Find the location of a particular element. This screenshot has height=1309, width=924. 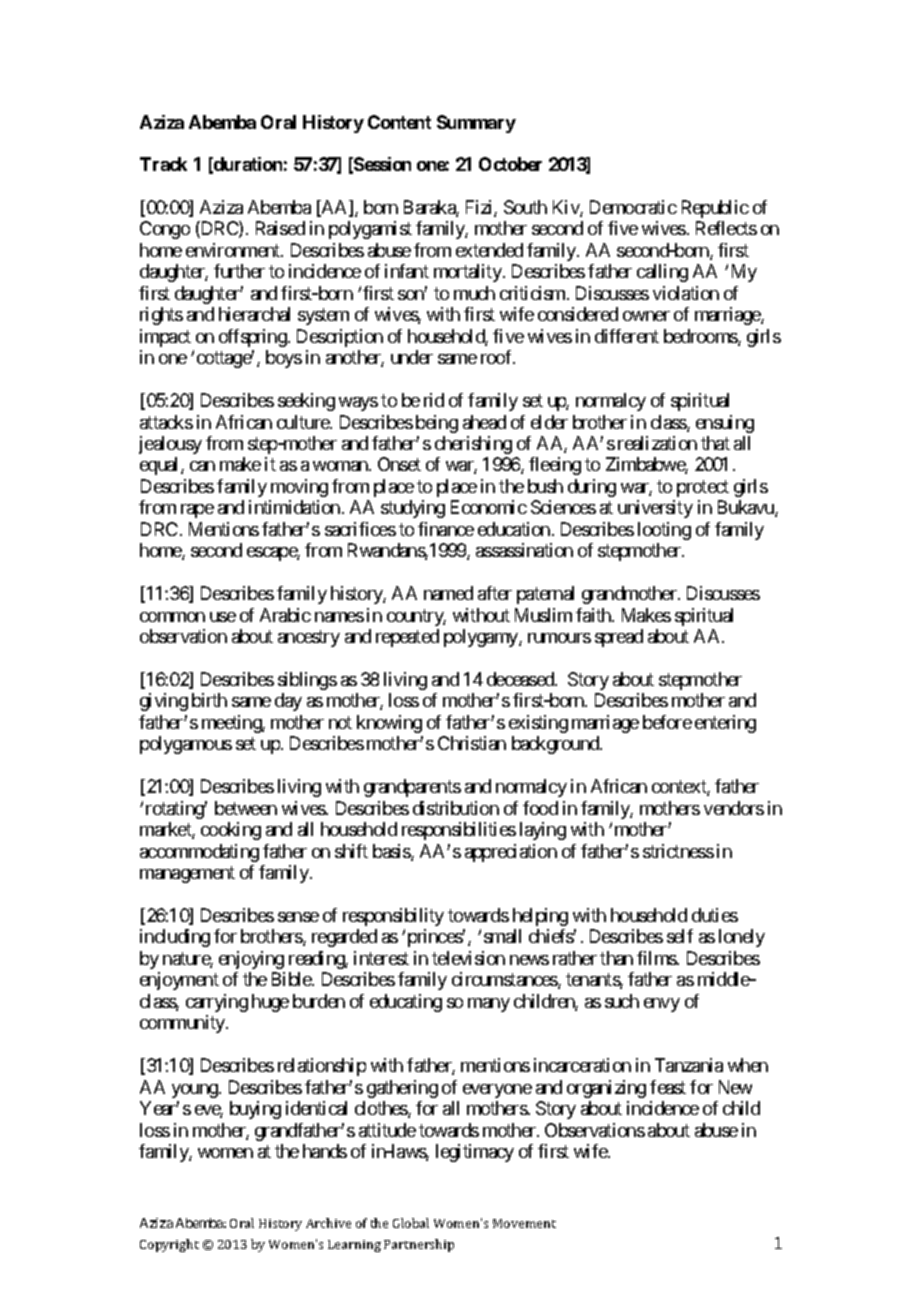

legitimacy is located at coordinates (475, 1153).
